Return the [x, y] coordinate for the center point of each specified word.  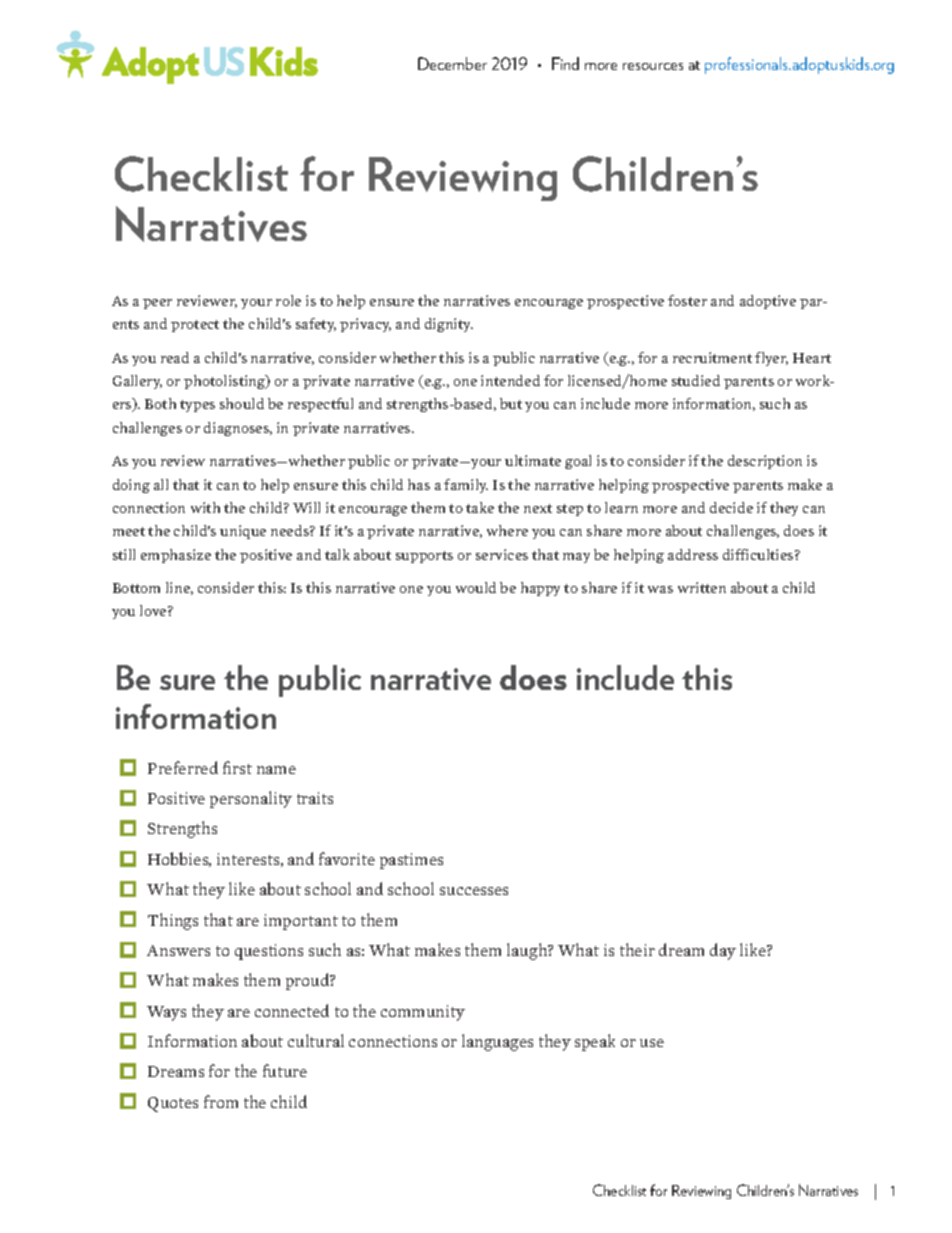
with [205, 507]
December [452, 63]
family [466, 486]
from [221, 1101]
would [476, 587]
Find [565, 63]
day [723, 951]
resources [653, 66]
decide [731, 507]
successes [474, 891]
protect [195, 326]
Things [173, 921]
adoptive [768, 302]
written [702, 587]
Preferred [183, 767]
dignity [449, 325]
